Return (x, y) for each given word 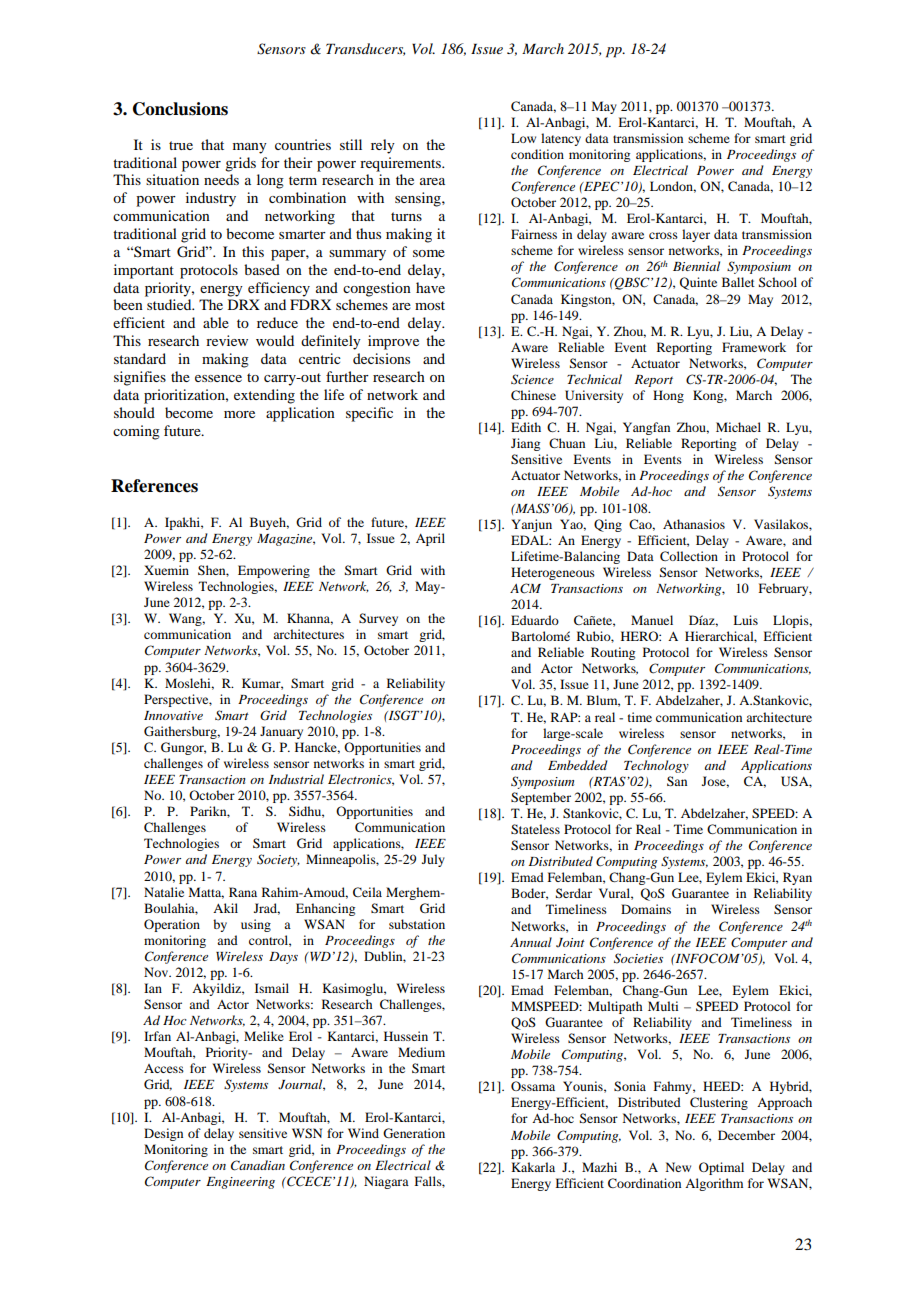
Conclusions (180, 109)
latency (561, 139)
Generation (414, 1133)
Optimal (721, 1168)
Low (523, 138)
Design (163, 1134)
